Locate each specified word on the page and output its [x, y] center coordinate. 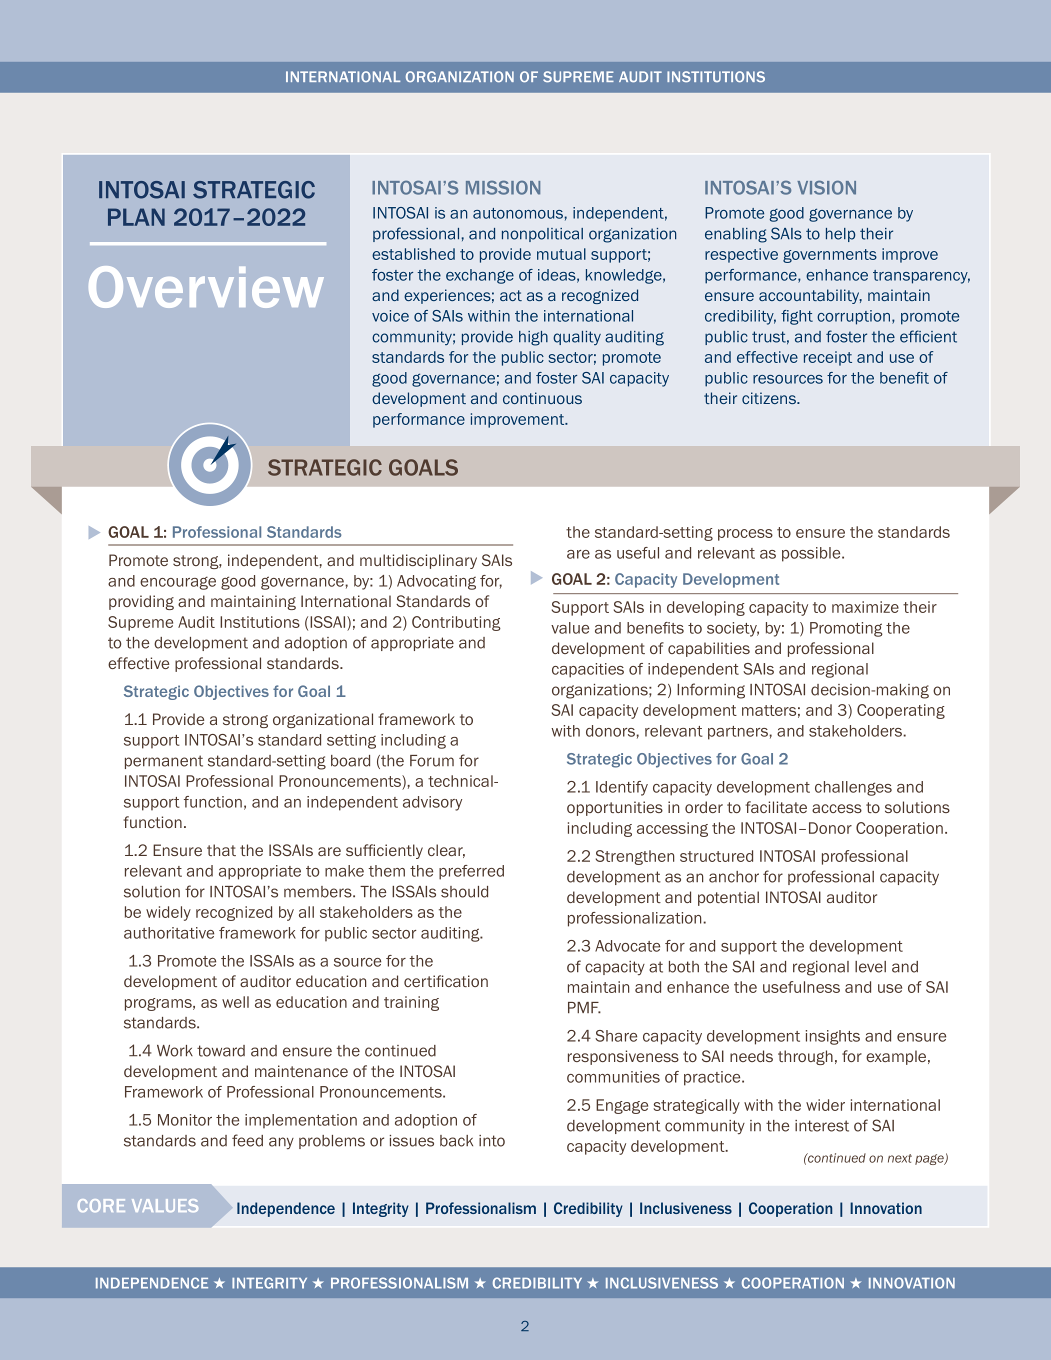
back [456, 1141]
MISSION [503, 187]
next [900, 1158]
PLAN [136, 217]
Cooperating [901, 711]
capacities [588, 670]
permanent [164, 762]
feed [247, 1140]
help [840, 235]
